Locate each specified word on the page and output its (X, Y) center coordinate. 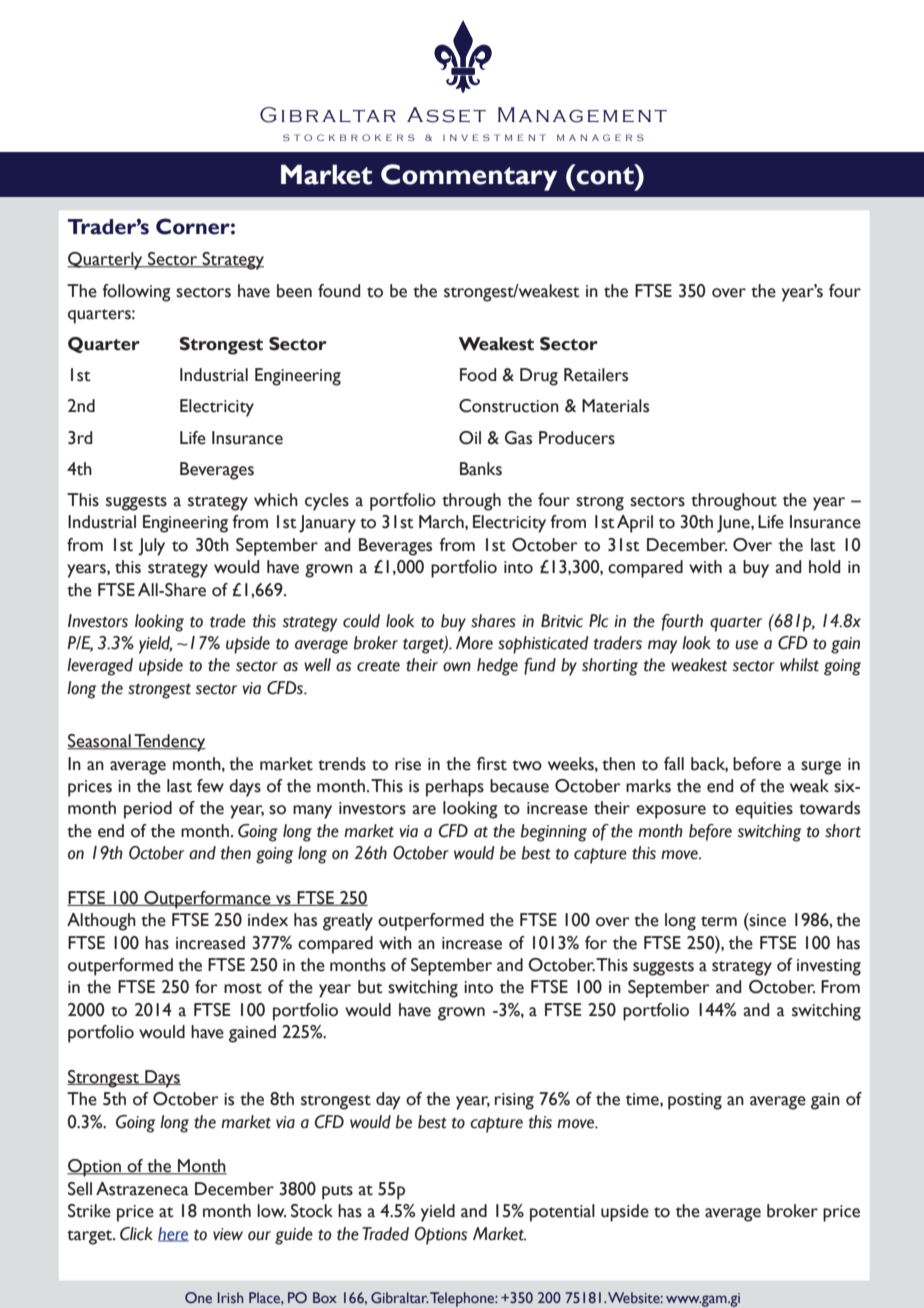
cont (605, 174)
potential (562, 1213)
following (136, 293)
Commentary (469, 177)
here (173, 1234)
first (492, 764)
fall (674, 764)
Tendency (169, 743)
